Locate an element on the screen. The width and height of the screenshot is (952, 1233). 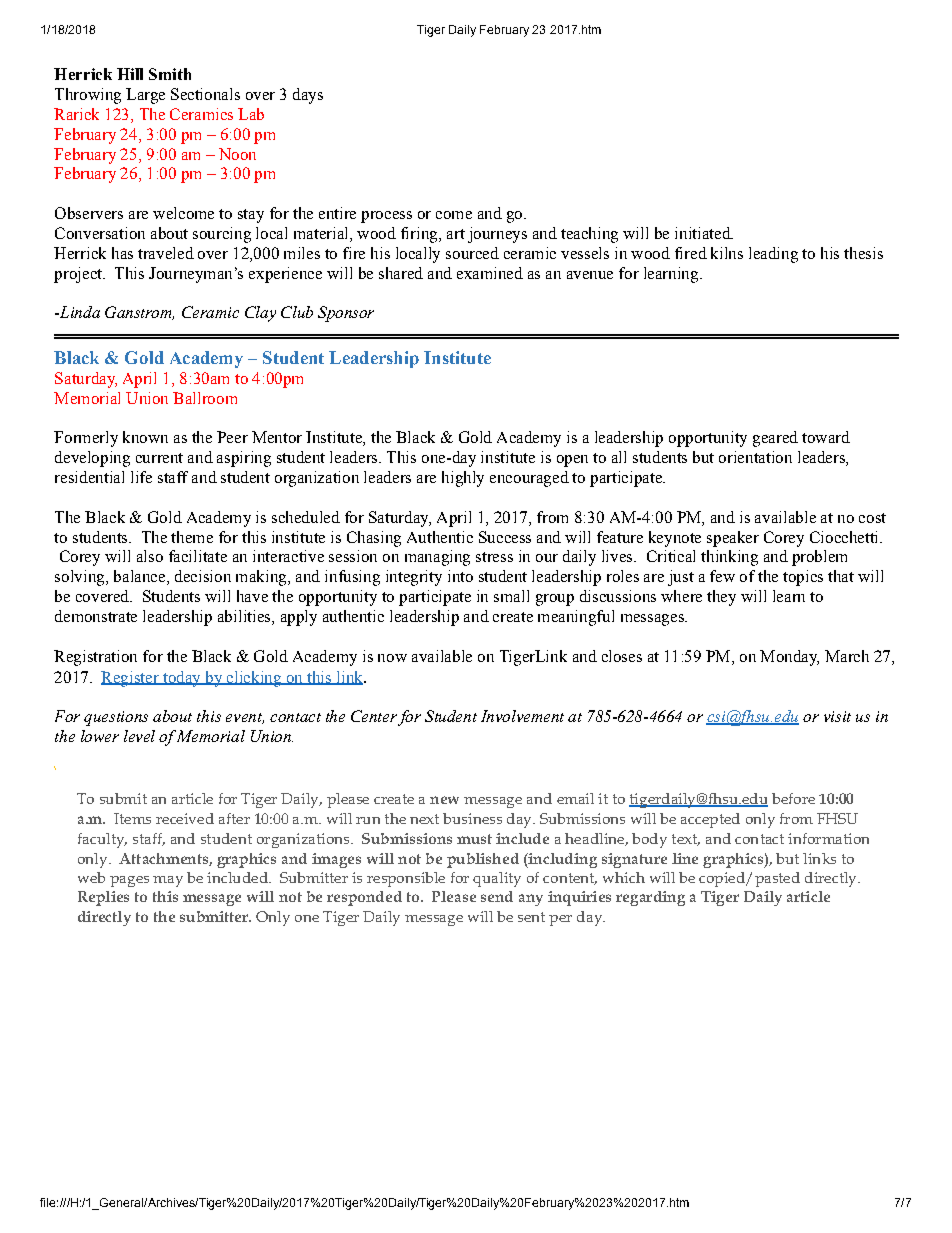
visit is located at coordinates (837, 716).
